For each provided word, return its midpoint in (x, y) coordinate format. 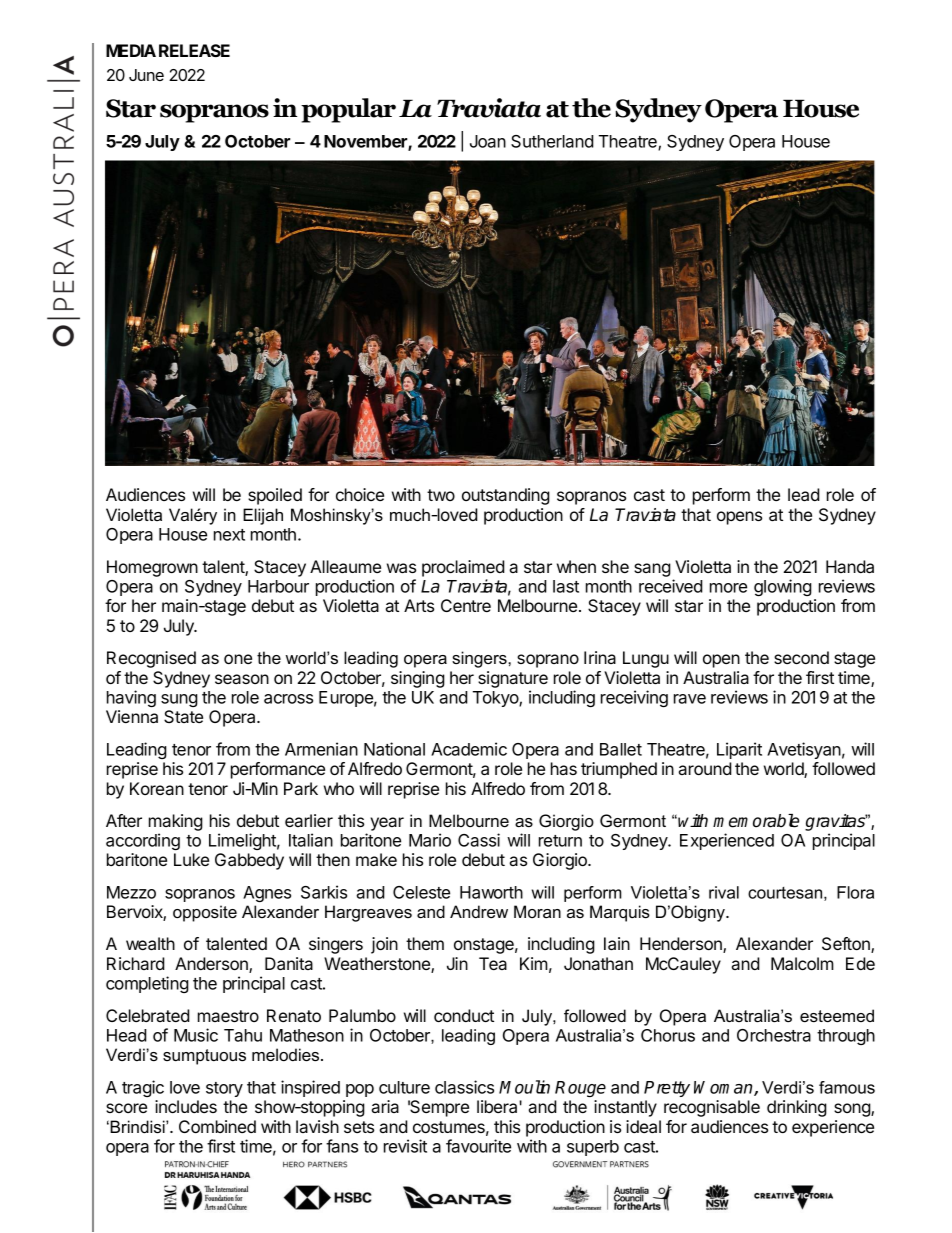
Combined (217, 1126)
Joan (488, 141)
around (705, 768)
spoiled (275, 496)
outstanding (506, 496)
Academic (469, 749)
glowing (783, 587)
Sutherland (552, 141)
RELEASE (194, 50)
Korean (157, 788)
